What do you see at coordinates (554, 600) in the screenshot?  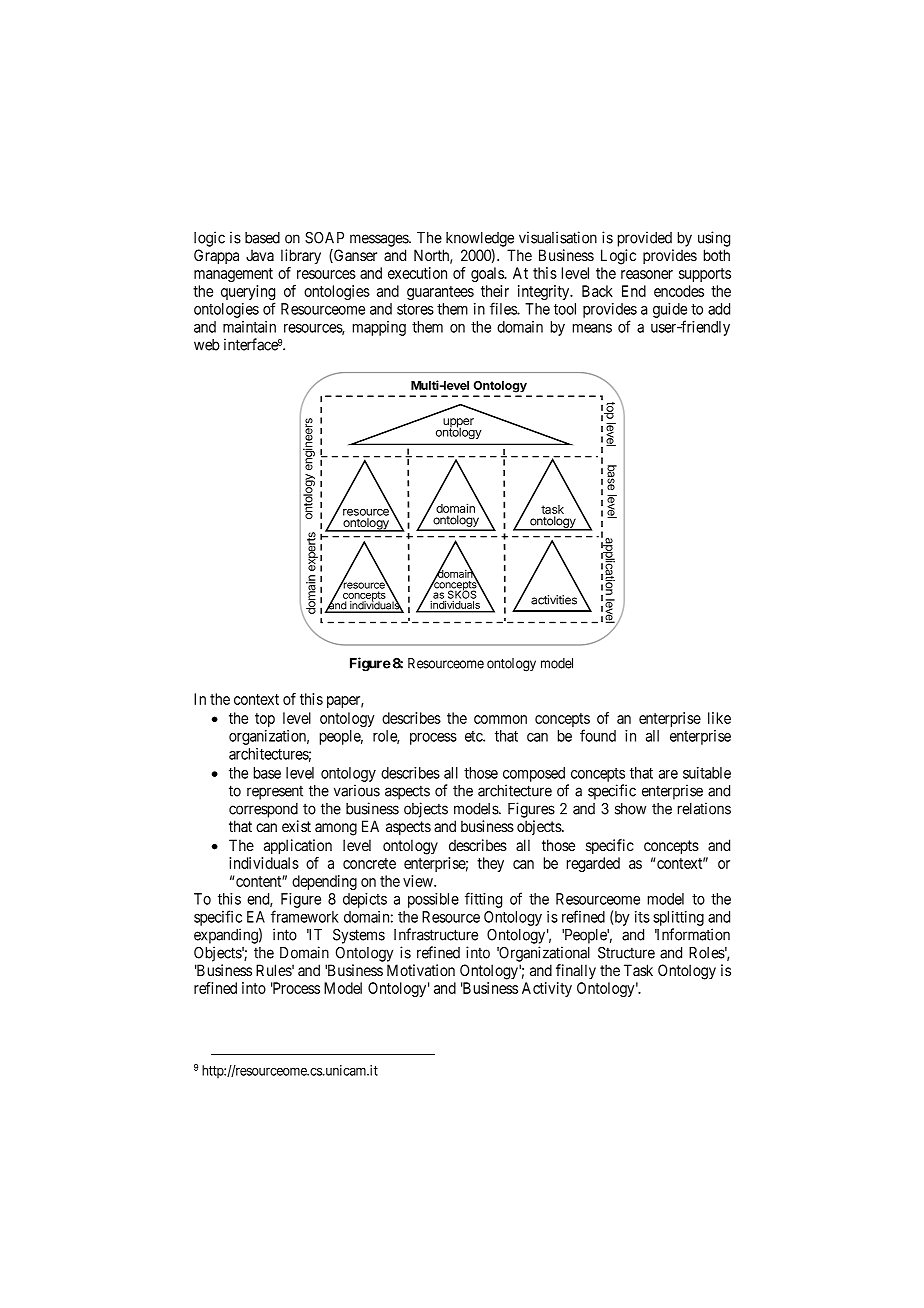 I see `activities` at bounding box center [554, 600].
